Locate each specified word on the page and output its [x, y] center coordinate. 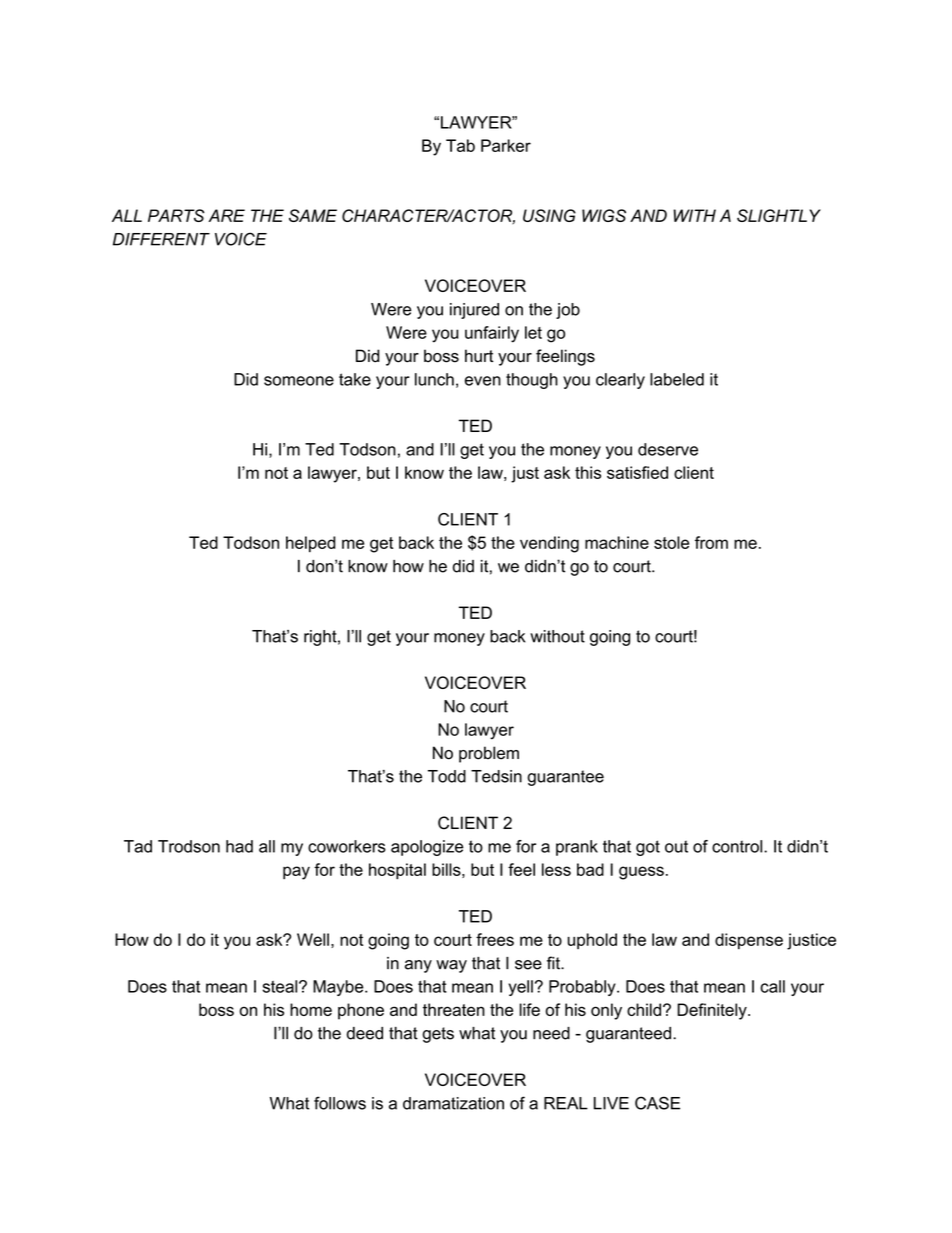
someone [299, 381]
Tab [460, 145]
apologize [427, 848]
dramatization [453, 1103]
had [239, 846]
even [483, 381]
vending [549, 544]
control [738, 846]
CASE [657, 1103]
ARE [227, 215]
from [711, 542]
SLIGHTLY [779, 215]
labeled [677, 379]
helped [311, 544]
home [311, 1009]
